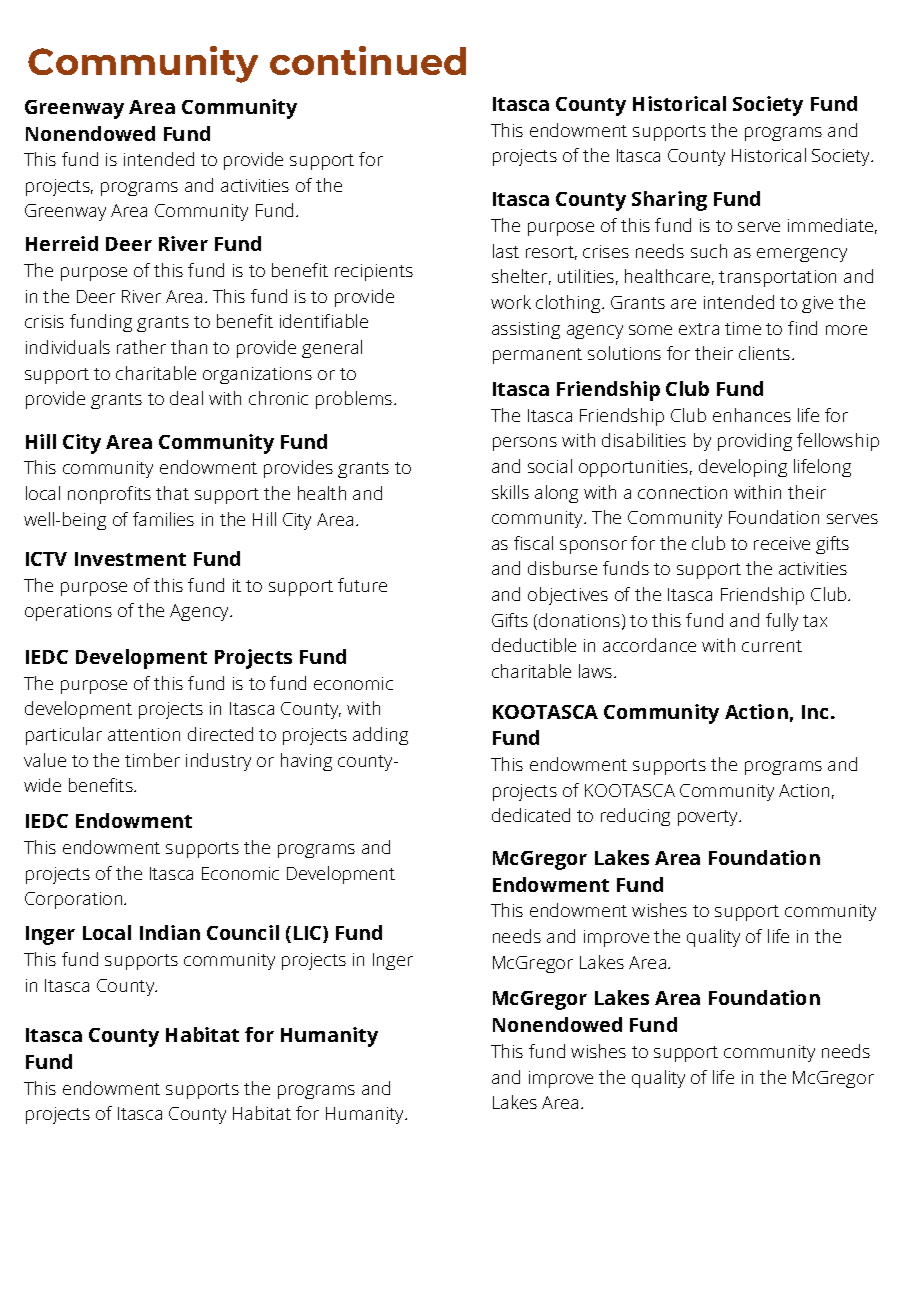 The height and width of the screenshot is (1308, 924). I want to click on Indian, so click(170, 932).
